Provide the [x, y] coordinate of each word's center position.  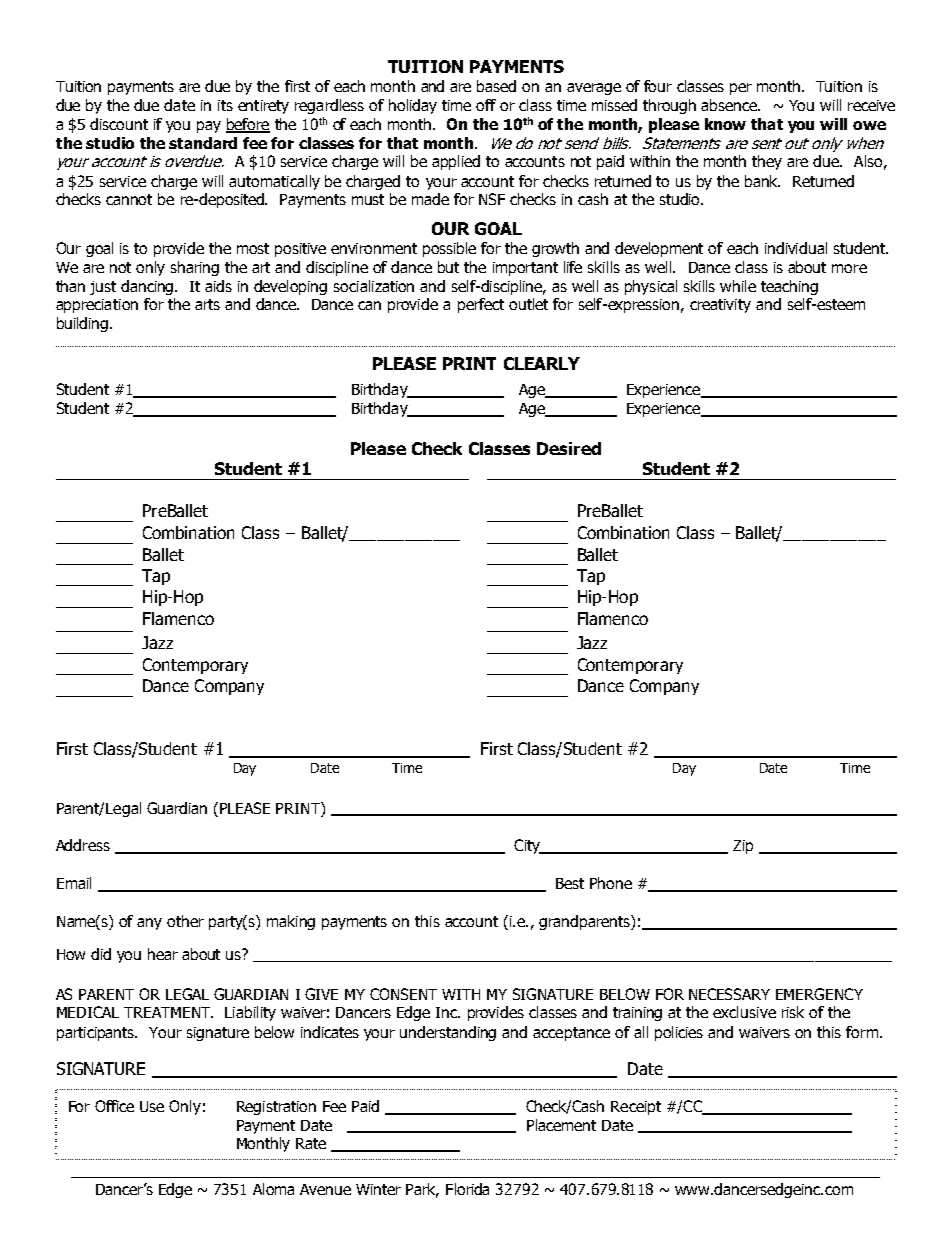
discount [119, 124]
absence [730, 105]
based [496, 86]
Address [83, 845]
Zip [743, 847]
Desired [569, 448]
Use [152, 1106]
